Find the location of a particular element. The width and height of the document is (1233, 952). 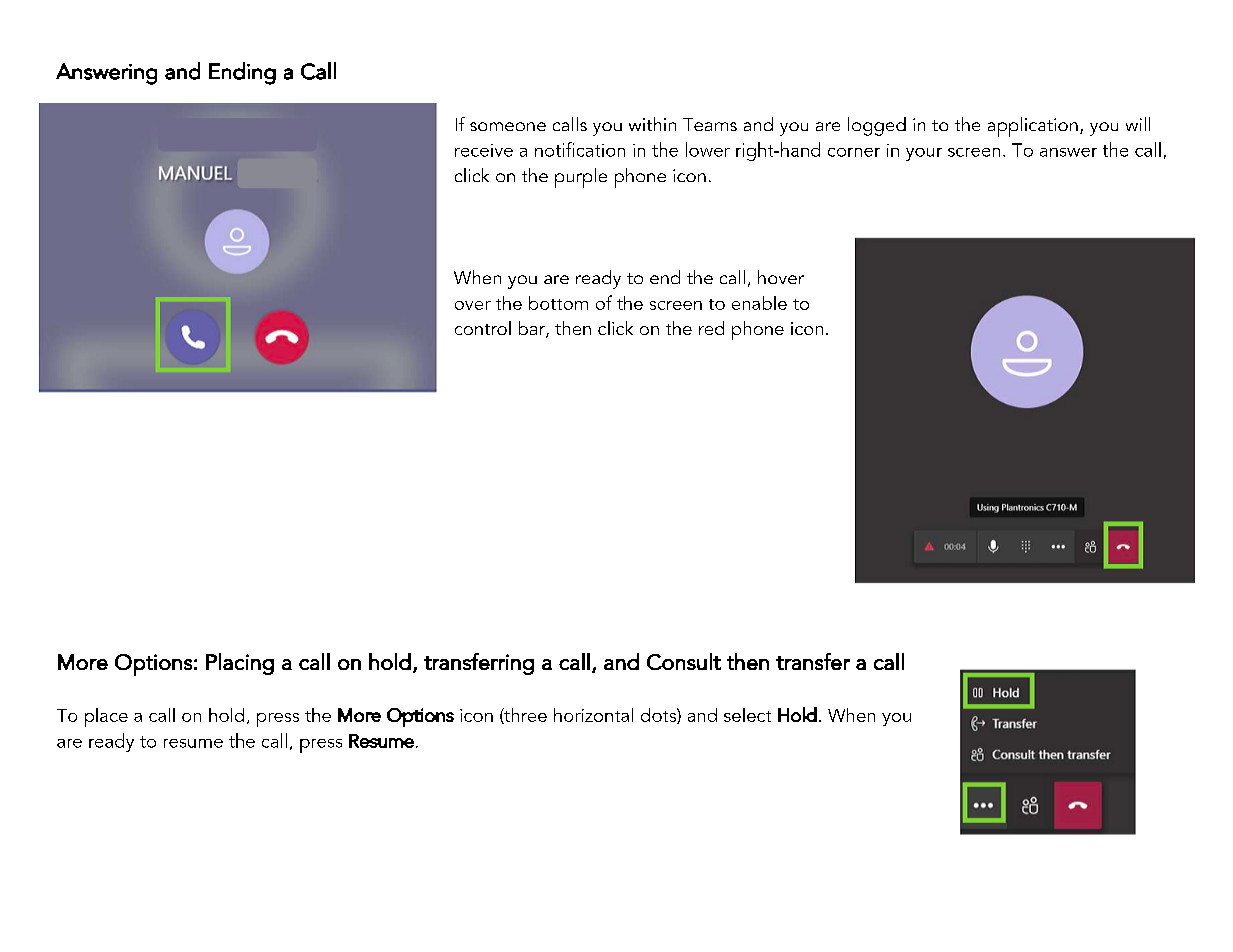

bottom is located at coordinates (558, 303).
